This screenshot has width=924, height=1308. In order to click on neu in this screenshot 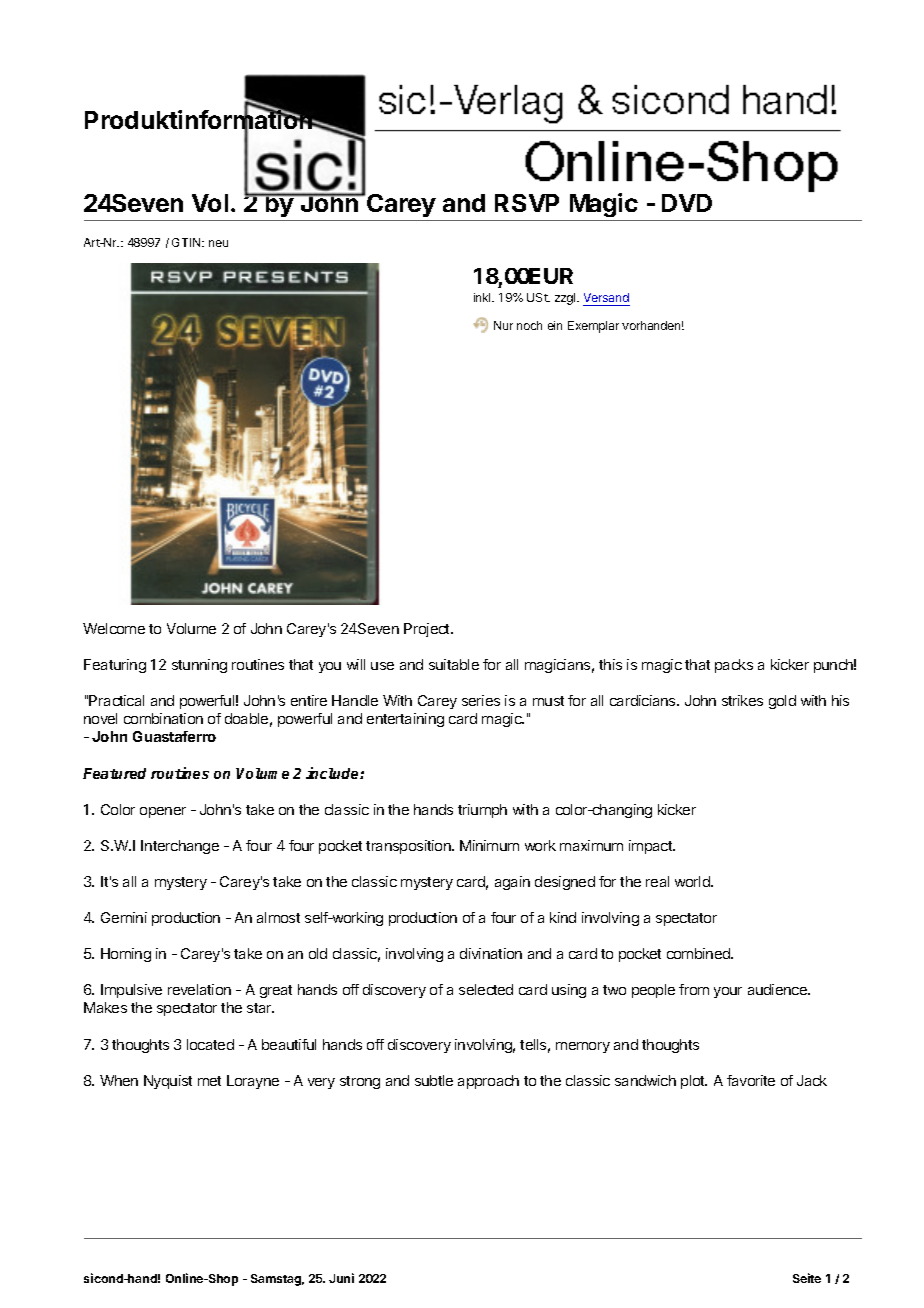, I will do `click(218, 243)`.
